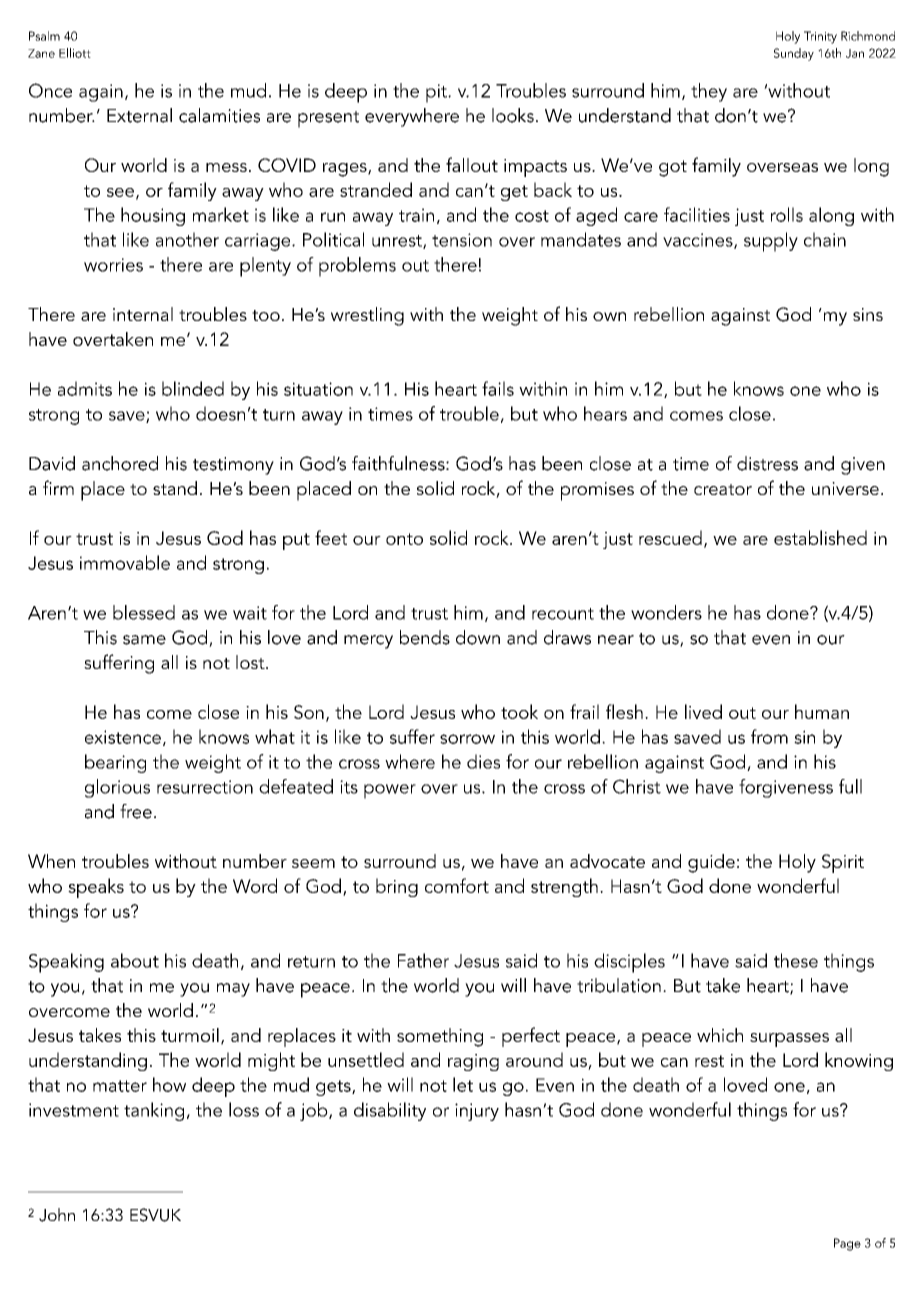  What do you see at coordinates (794, 54) in the screenshot?
I see `Sunday` at bounding box center [794, 54].
